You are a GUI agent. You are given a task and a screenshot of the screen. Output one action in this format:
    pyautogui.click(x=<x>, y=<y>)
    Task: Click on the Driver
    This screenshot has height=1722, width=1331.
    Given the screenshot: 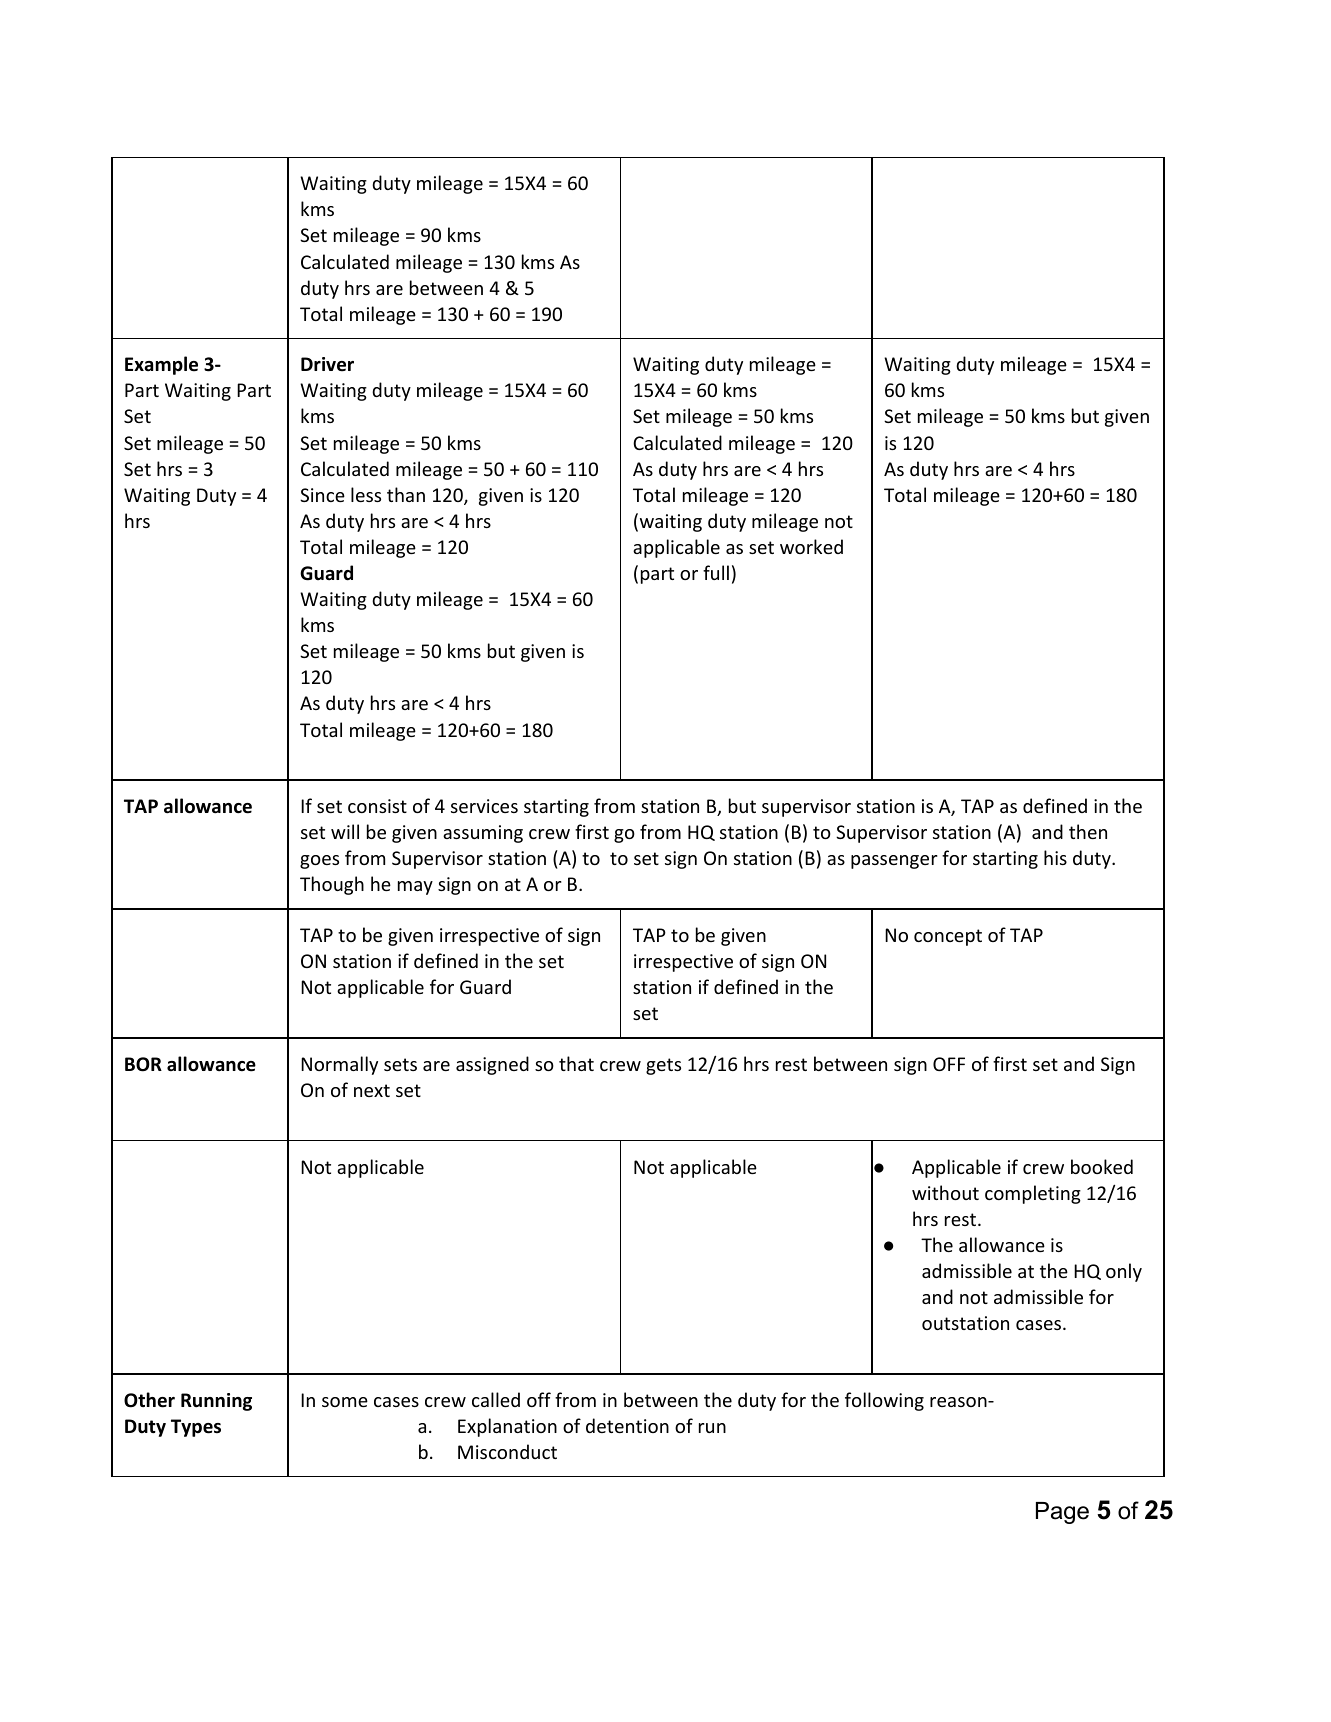 What is the action you would take?
    pyautogui.click(x=327, y=364)
